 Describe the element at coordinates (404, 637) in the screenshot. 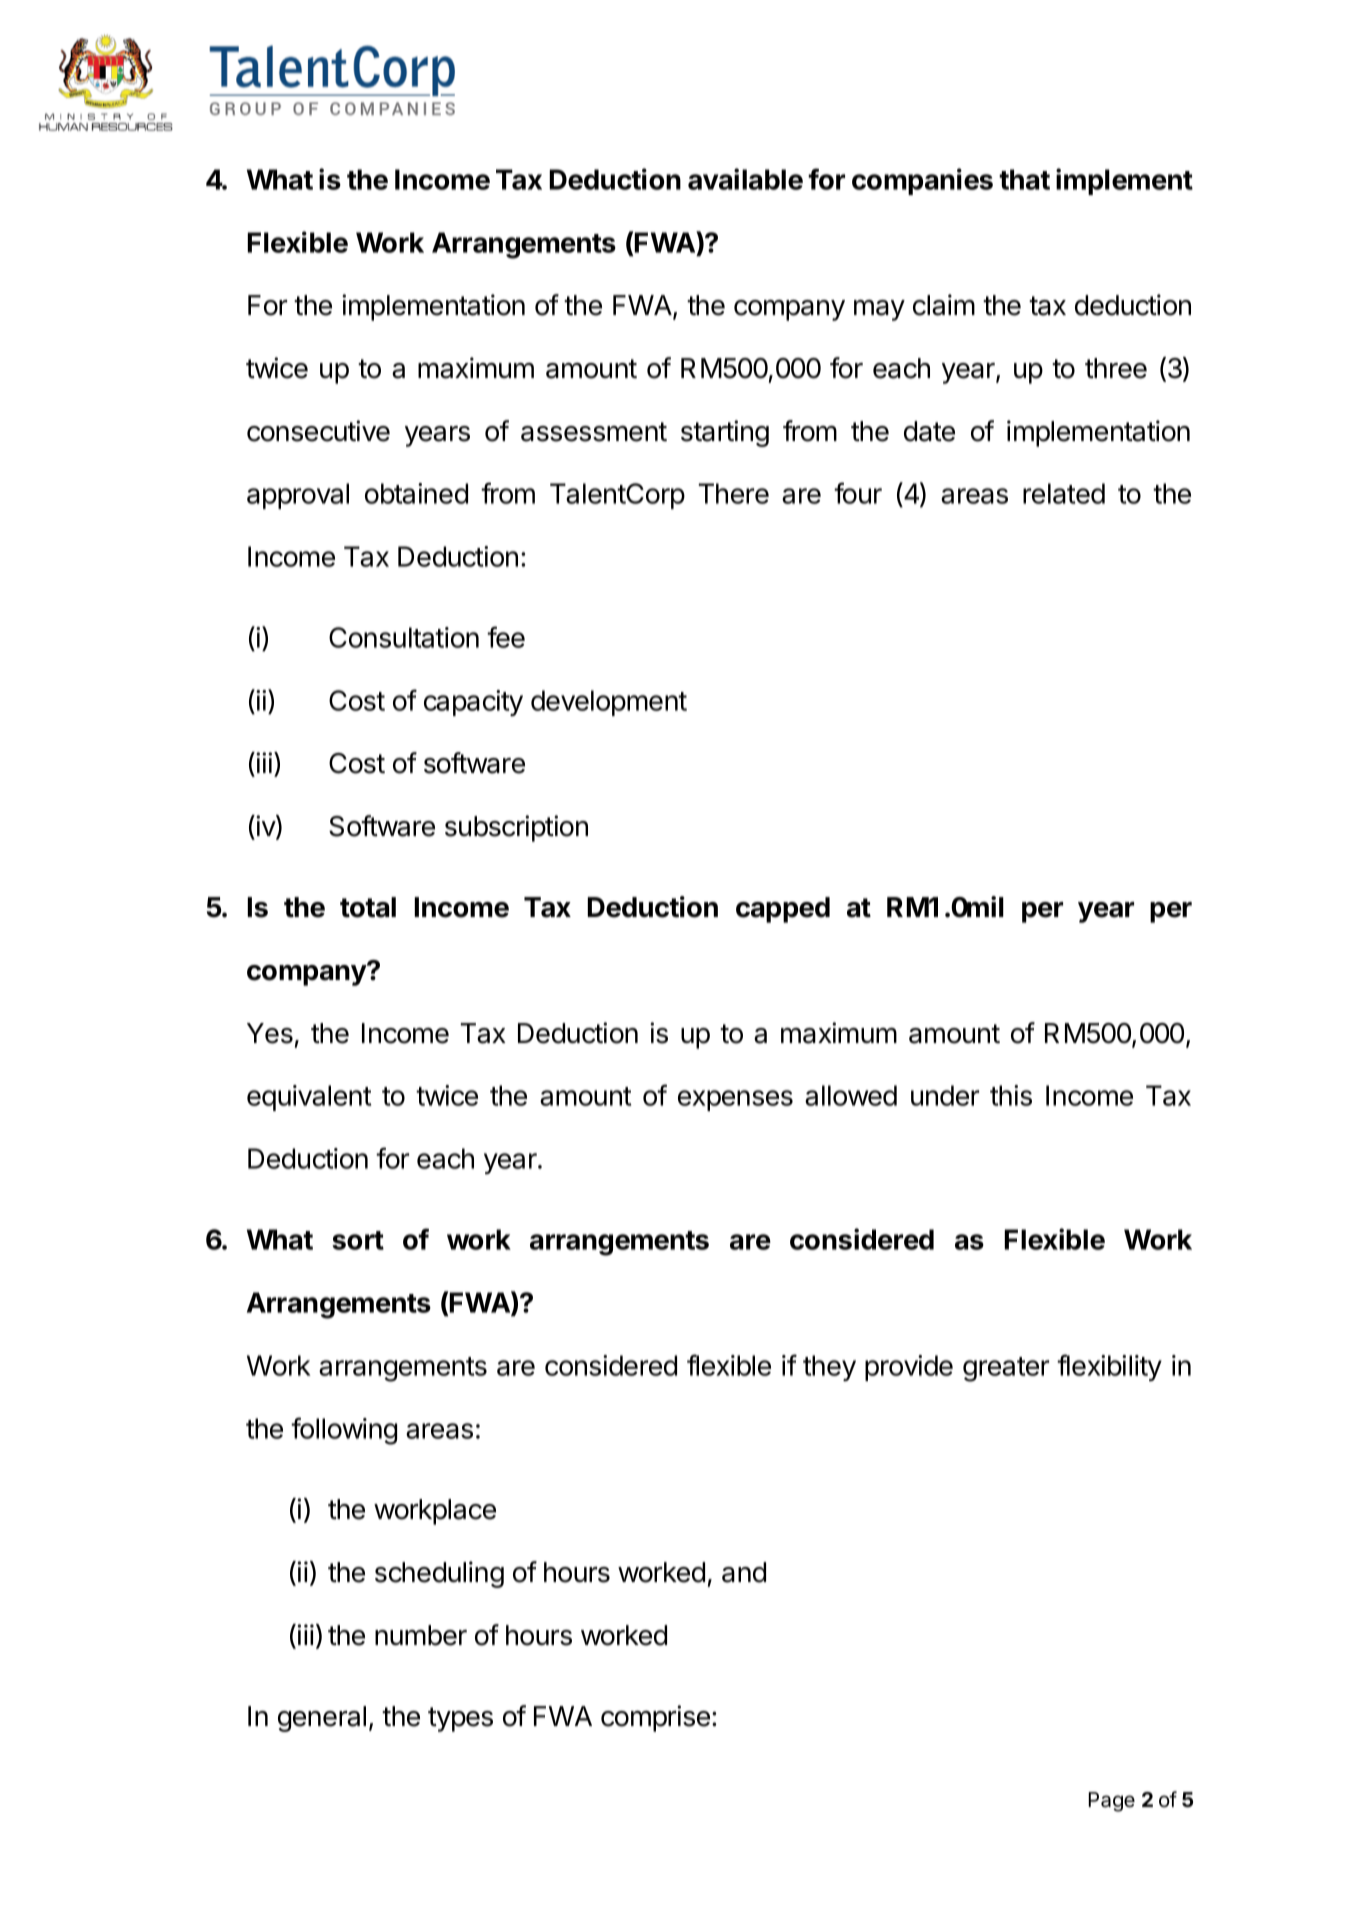

I see `Consultation` at that location.
